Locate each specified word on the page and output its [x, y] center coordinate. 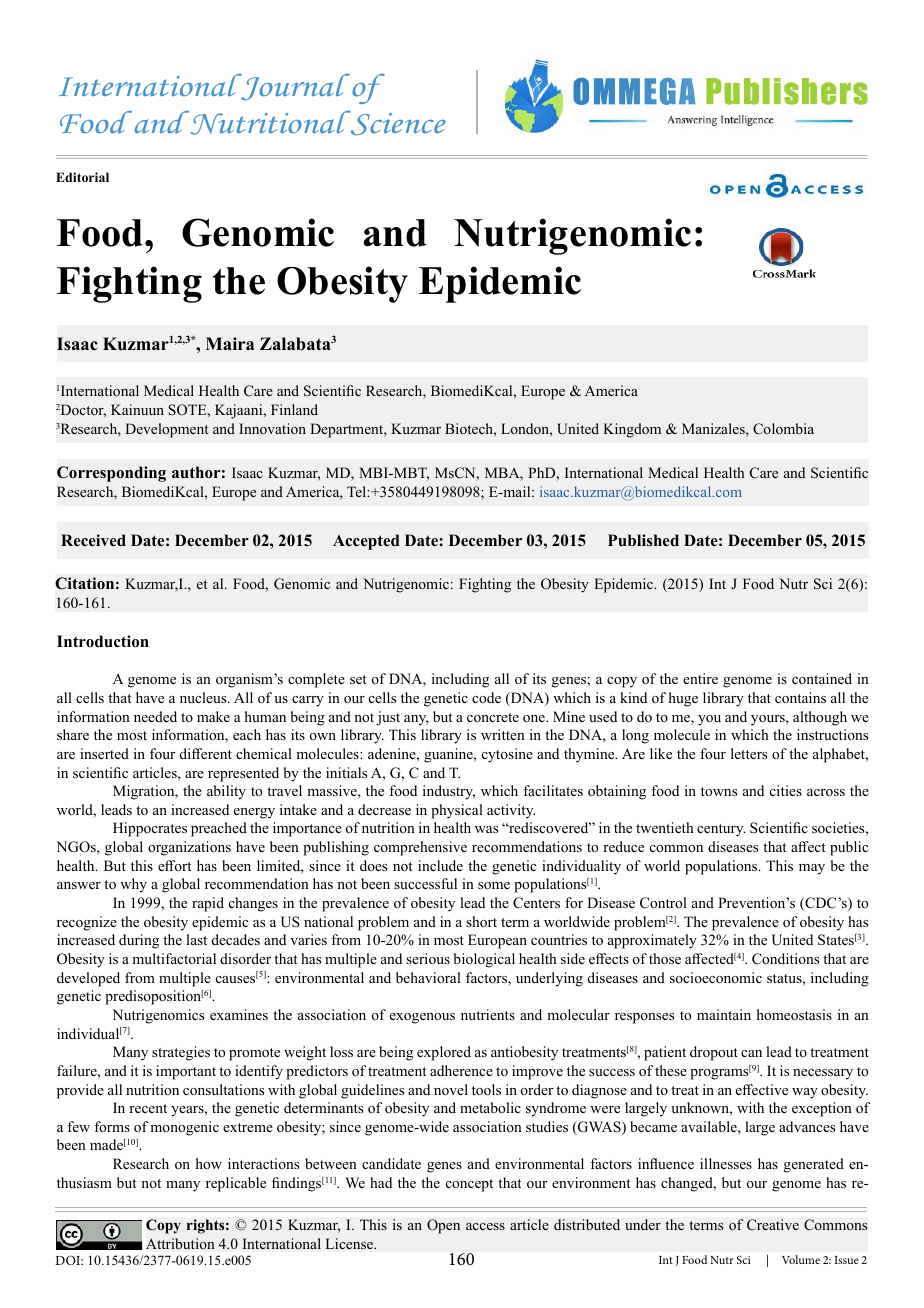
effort [175, 865]
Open [443, 1226]
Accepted [366, 542]
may [812, 869]
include [440, 865]
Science [397, 123]
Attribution [180, 1244]
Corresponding [111, 474]
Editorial [82, 177]
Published [643, 540]
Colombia [783, 429]
